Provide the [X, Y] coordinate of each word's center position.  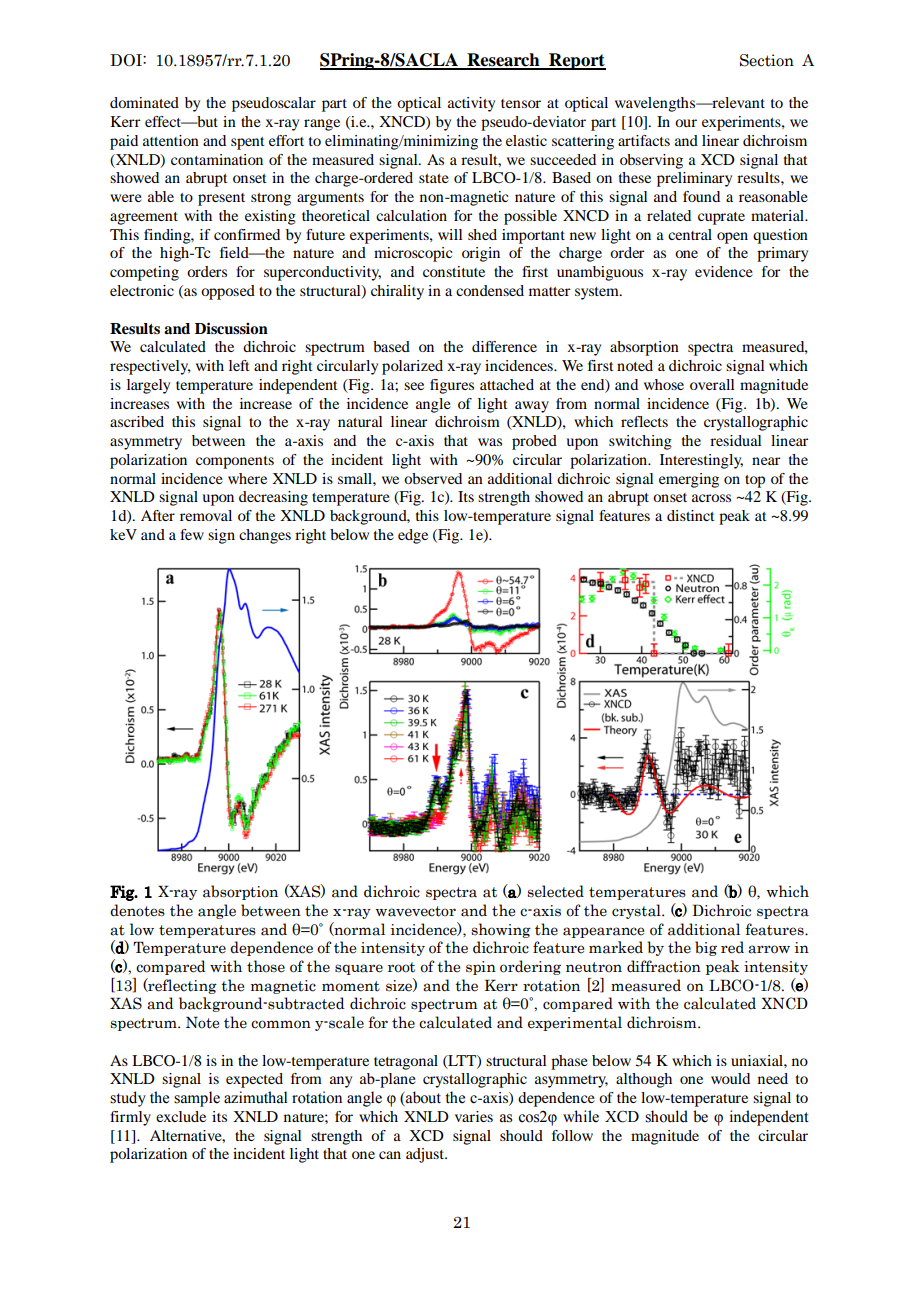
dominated [144, 102]
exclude [181, 1116]
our [686, 123]
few [192, 534]
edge [413, 536]
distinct [691, 515]
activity [471, 104]
